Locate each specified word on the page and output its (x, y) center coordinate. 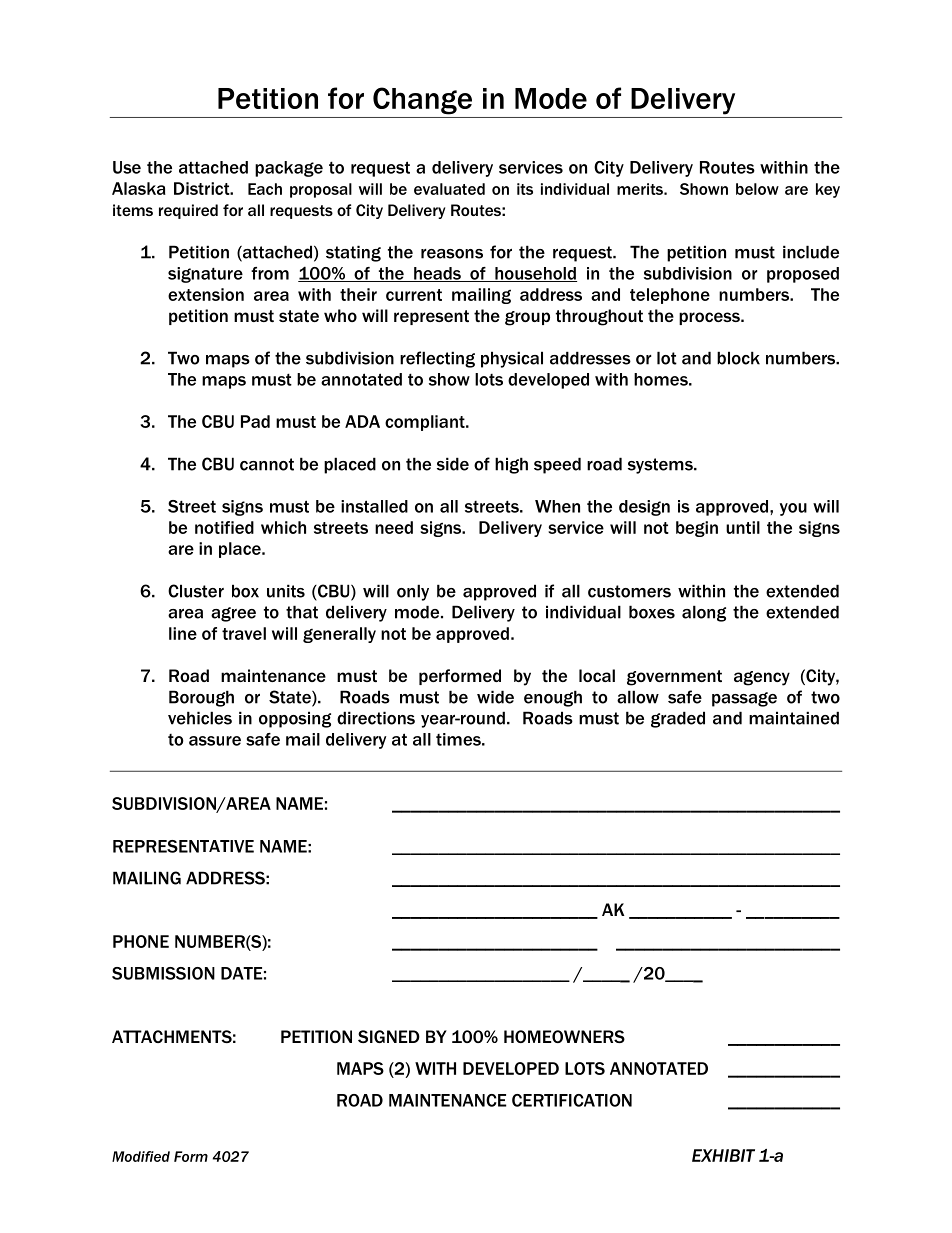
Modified (141, 1156)
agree (233, 614)
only (413, 592)
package (289, 169)
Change (422, 101)
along (704, 613)
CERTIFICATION (572, 1100)
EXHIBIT (723, 1155)
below (757, 189)
